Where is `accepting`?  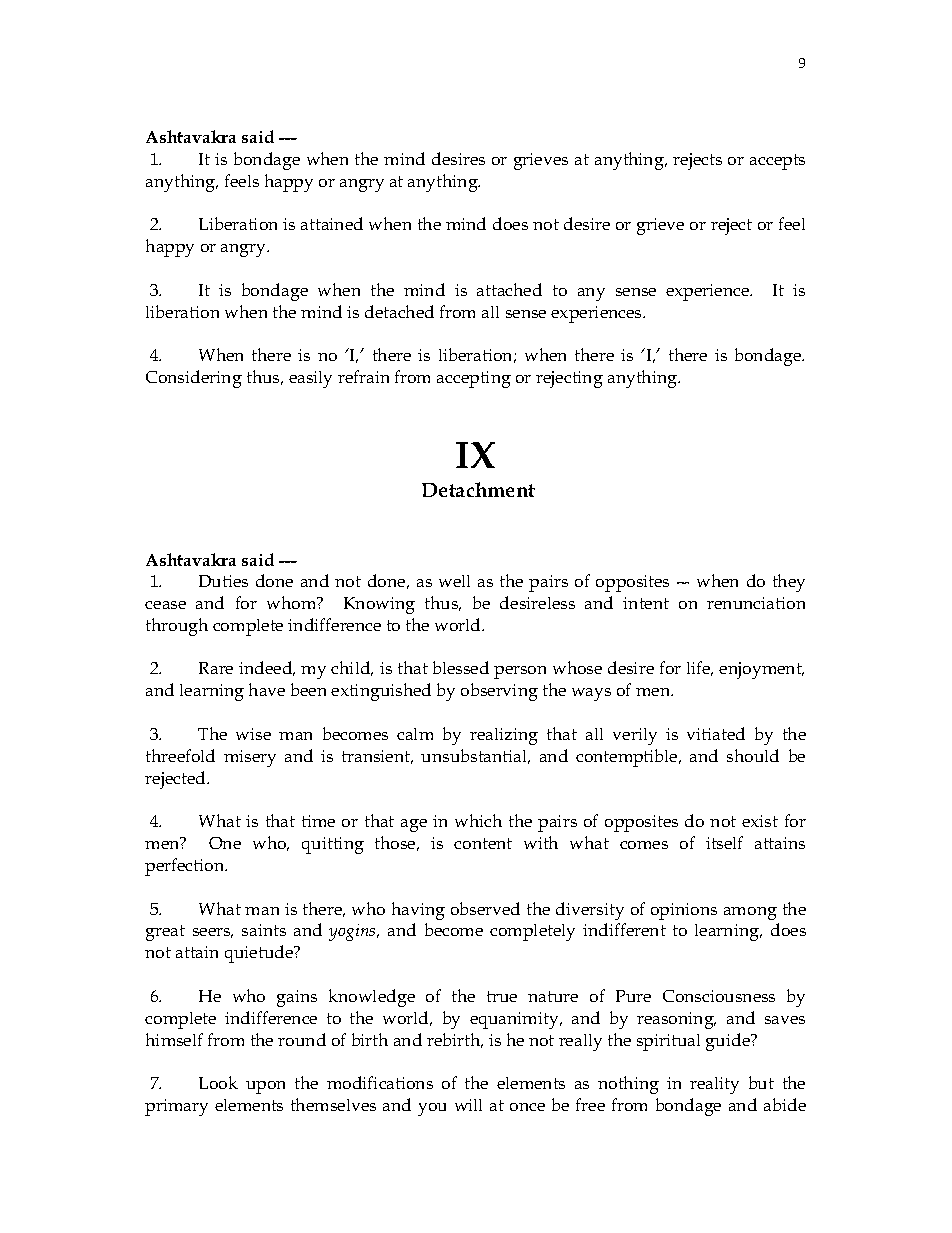
accepting is located at coordinates (474, 379).
